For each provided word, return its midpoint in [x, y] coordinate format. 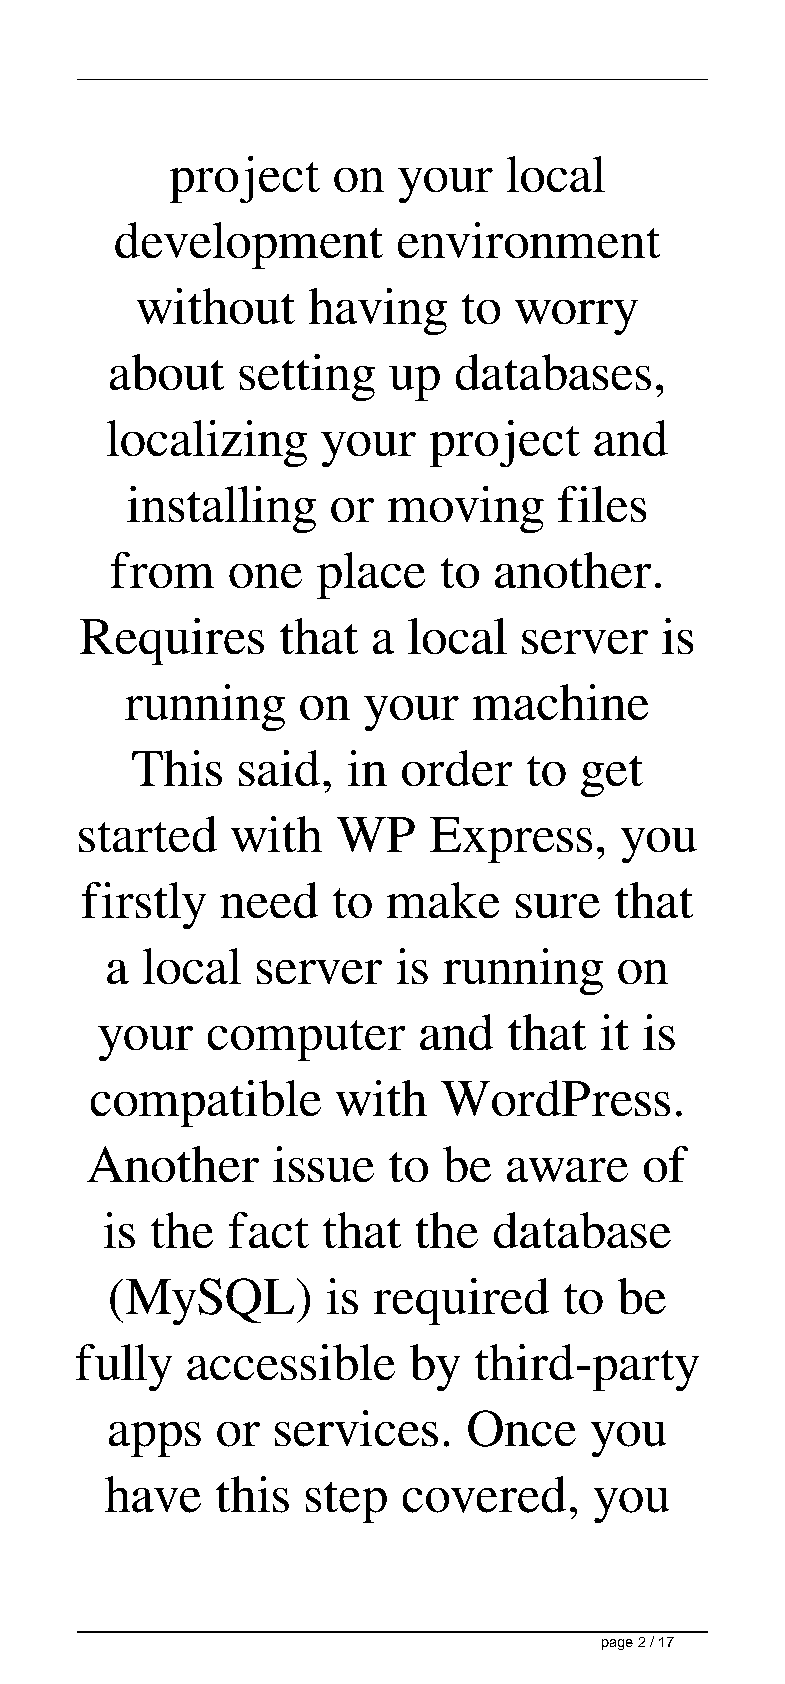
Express [511, 840]
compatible [206, 1103]
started [148, 834]
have [153, 1494]
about [167, 372]
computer [306, 1040]
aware [567, 1170]
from [162, 570]
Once [522, 1428]
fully [124, 1367]
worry [576, 317]
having [378, 311]
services [356, 1428]
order [457, 768]
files [602, 504]
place [371, 575]
